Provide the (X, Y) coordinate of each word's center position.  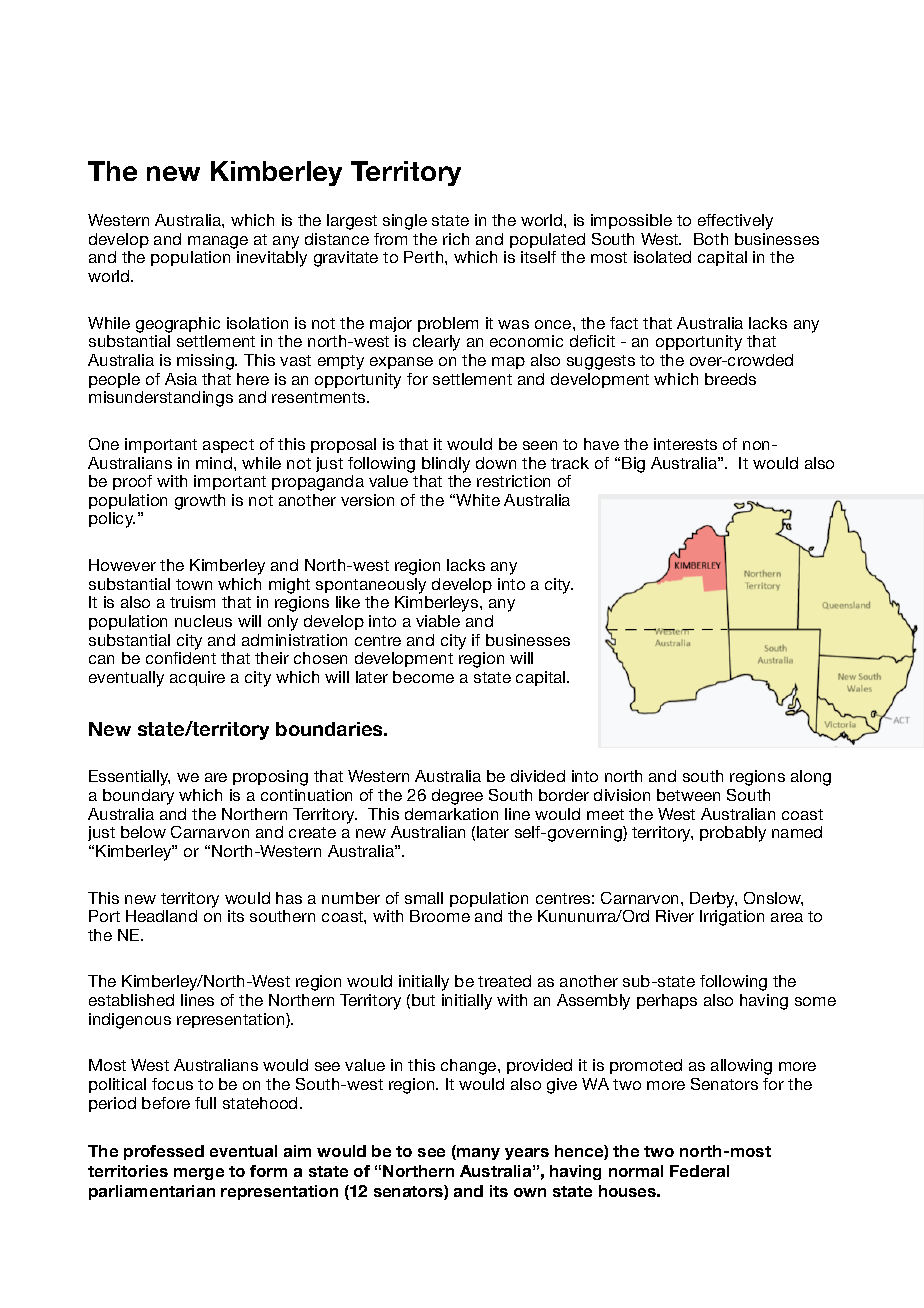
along (811, 778)
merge (199, 1174)
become (423, 677)
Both (711, 239)
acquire (197, 678)
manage (218, 242)
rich (456, 239)
